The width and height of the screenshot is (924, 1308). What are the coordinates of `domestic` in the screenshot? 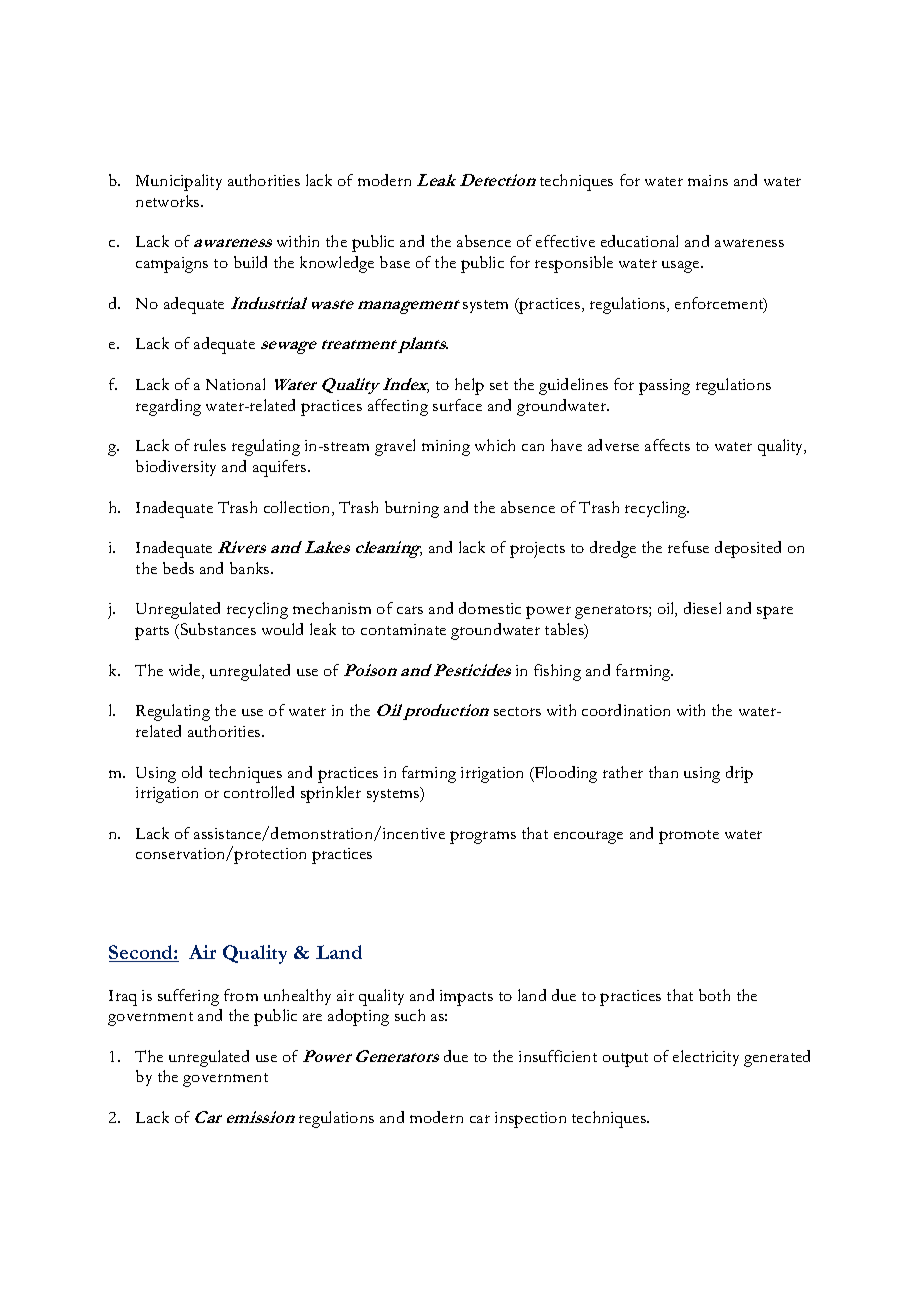 It's located at (490, 608).
